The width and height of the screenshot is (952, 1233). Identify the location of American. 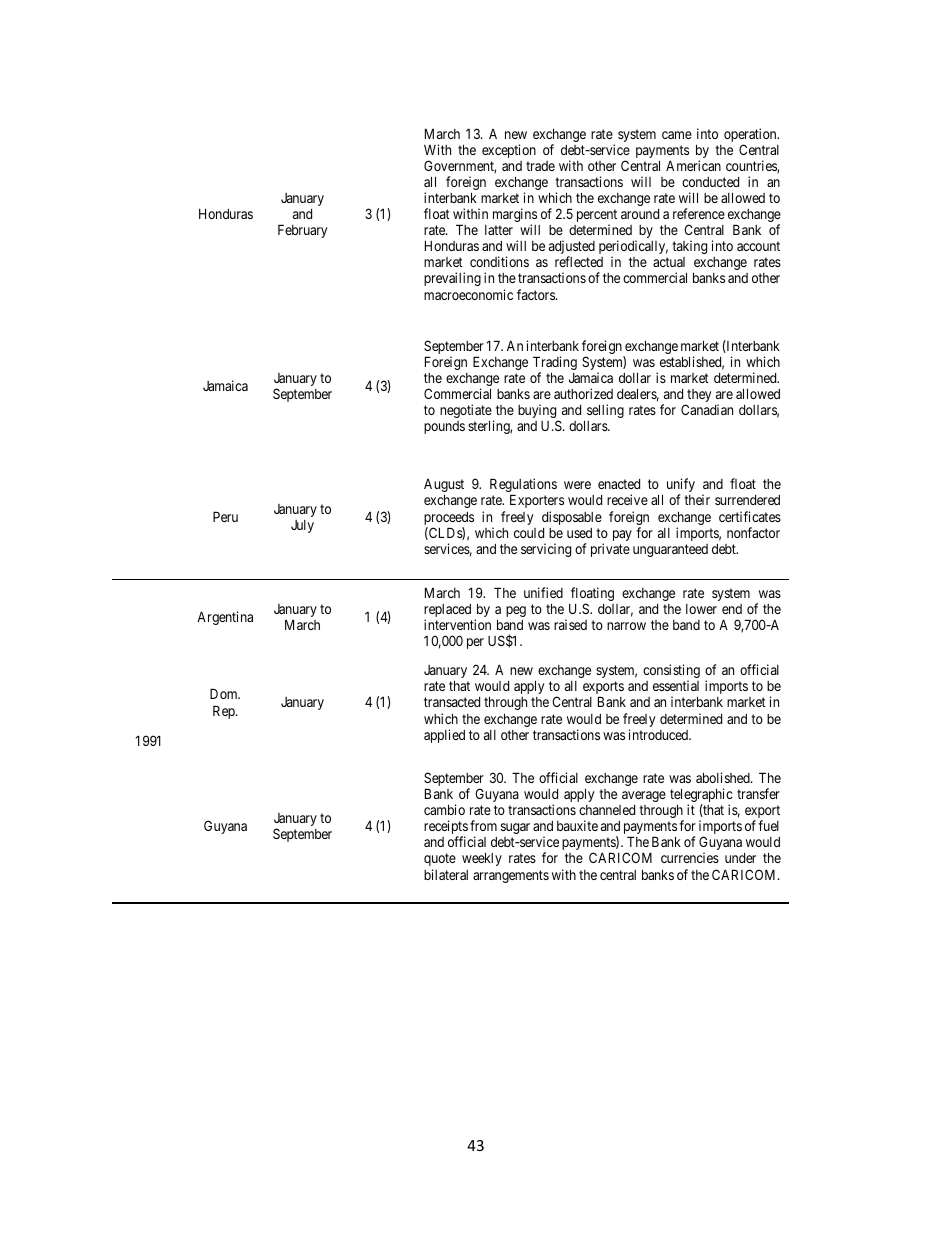
(693, 165).
